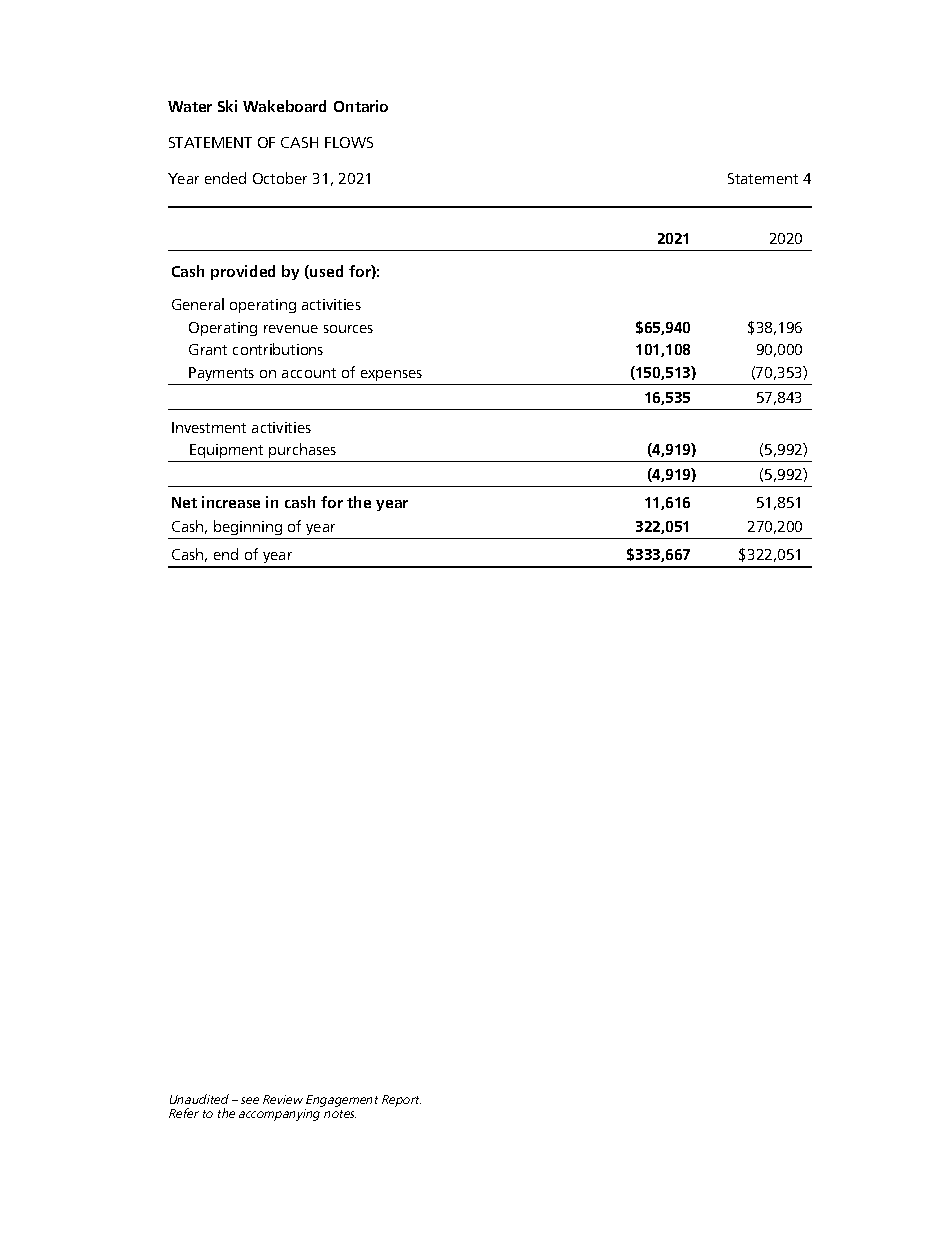 This screenshot has height=1233, width=952. Describe the element at coordinates (391, 375) in the screenshot. I see `expenses` at that location.
